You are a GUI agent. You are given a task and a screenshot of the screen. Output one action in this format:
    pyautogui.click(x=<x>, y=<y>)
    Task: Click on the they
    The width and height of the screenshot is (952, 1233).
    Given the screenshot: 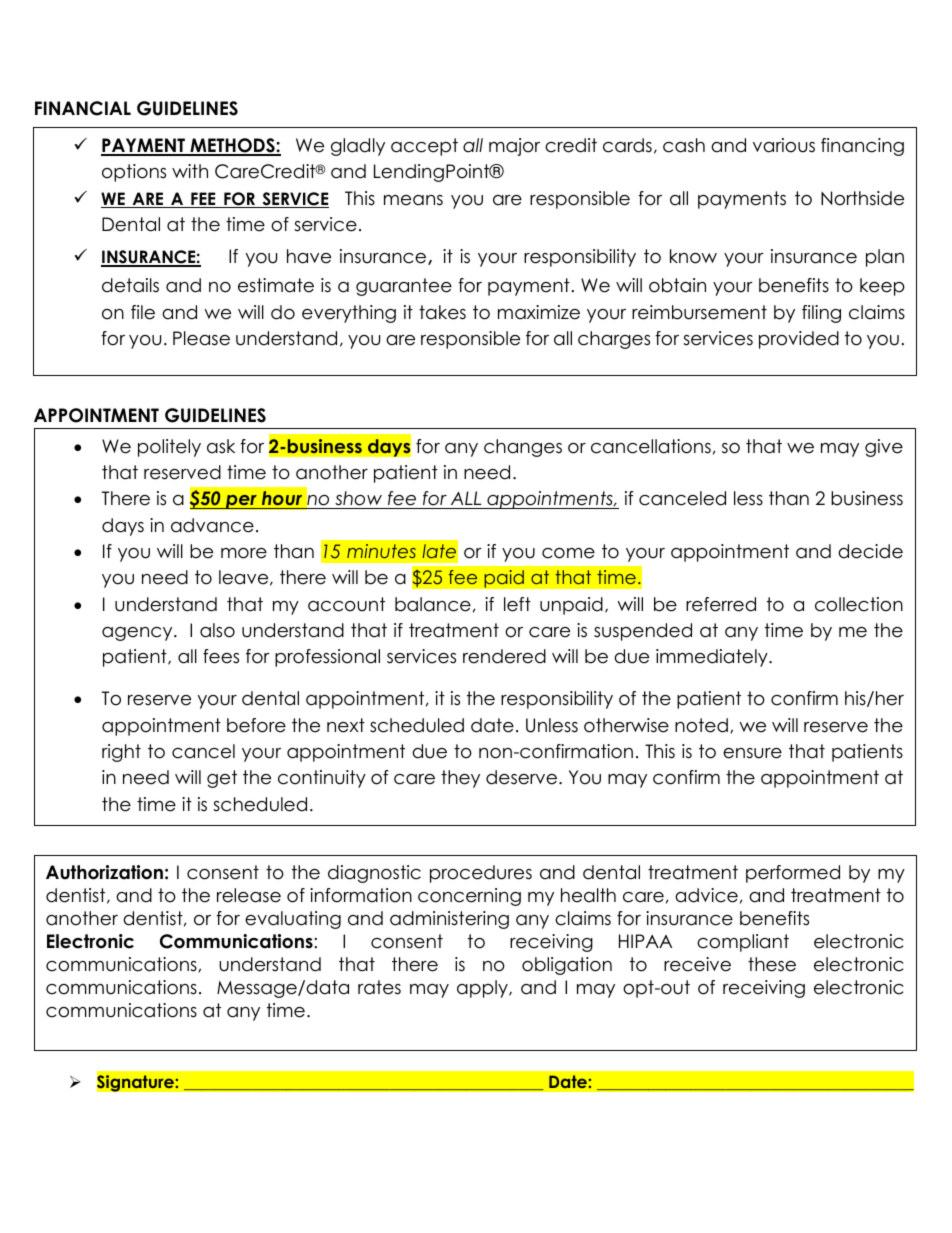 What is the action you would take?
    pyautogui.click(x=460, y=779)
